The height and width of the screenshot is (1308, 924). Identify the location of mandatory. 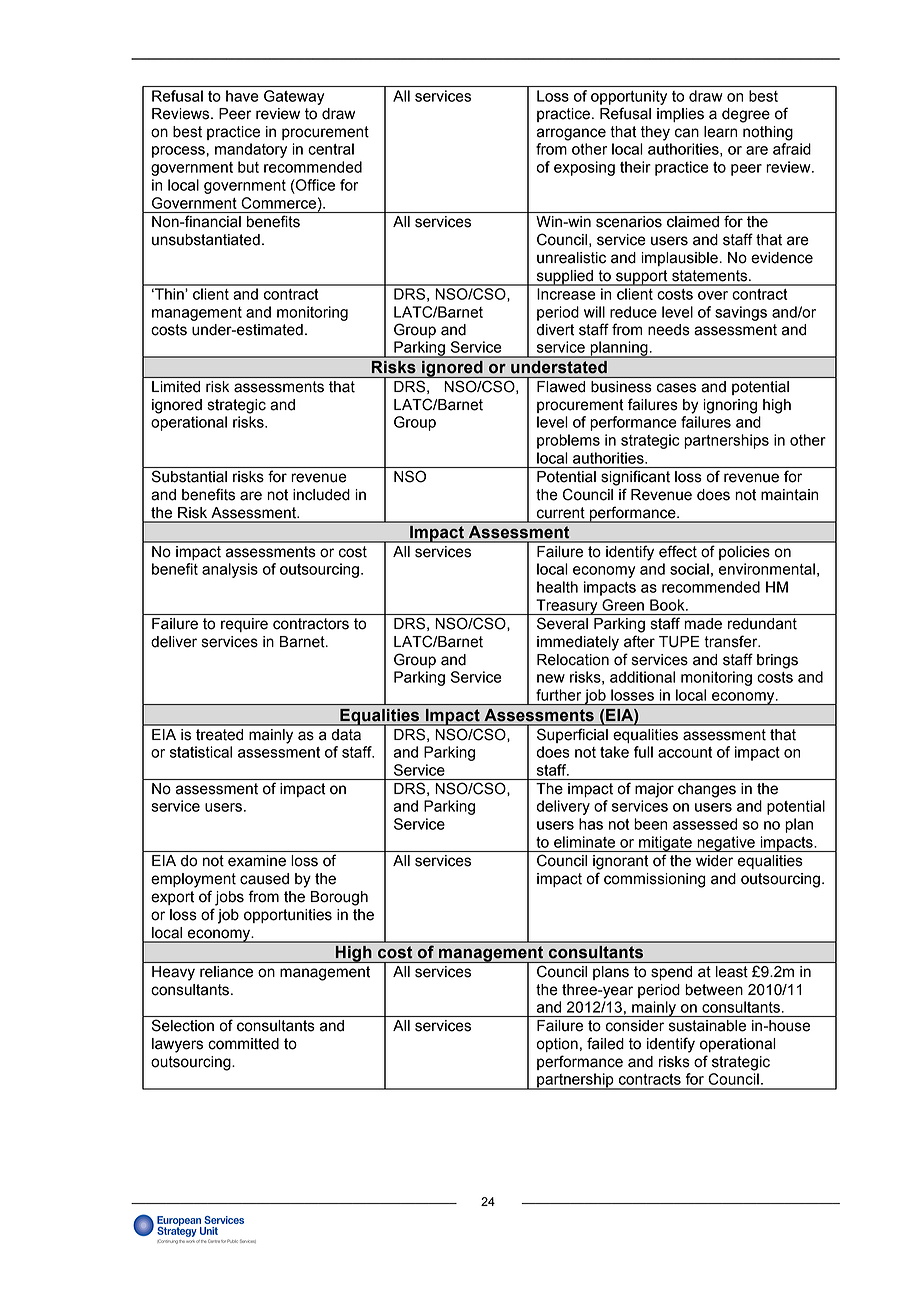
(251, 150).
